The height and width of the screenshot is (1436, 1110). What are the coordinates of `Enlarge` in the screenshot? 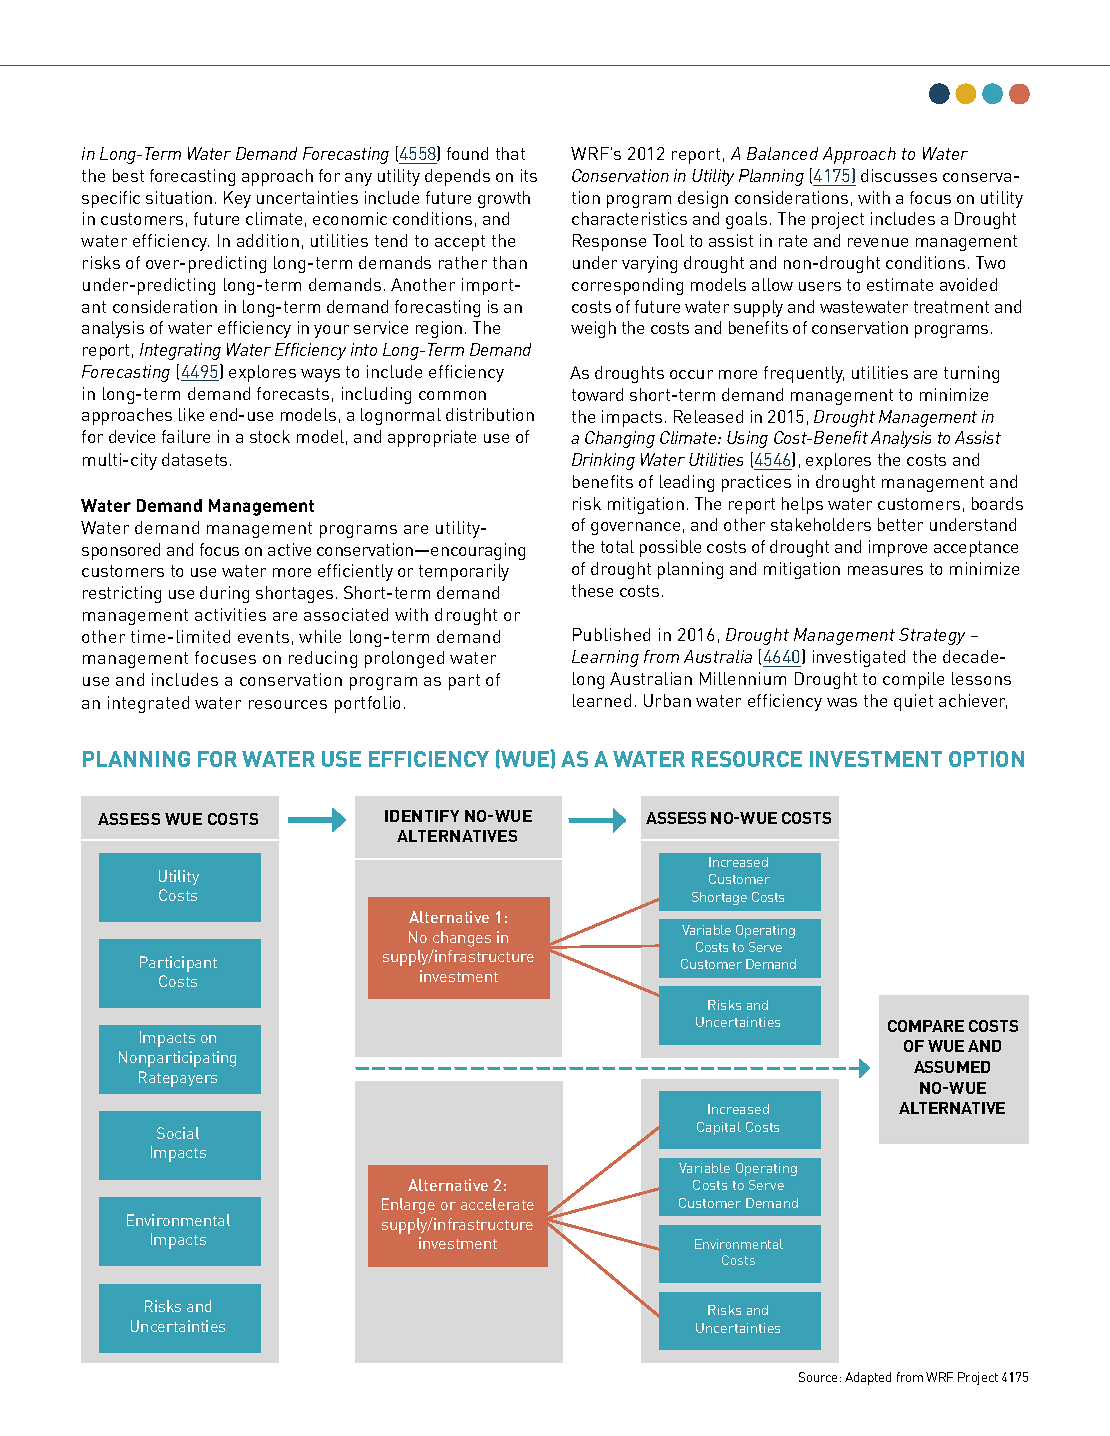 It's located at (408, 1206).
